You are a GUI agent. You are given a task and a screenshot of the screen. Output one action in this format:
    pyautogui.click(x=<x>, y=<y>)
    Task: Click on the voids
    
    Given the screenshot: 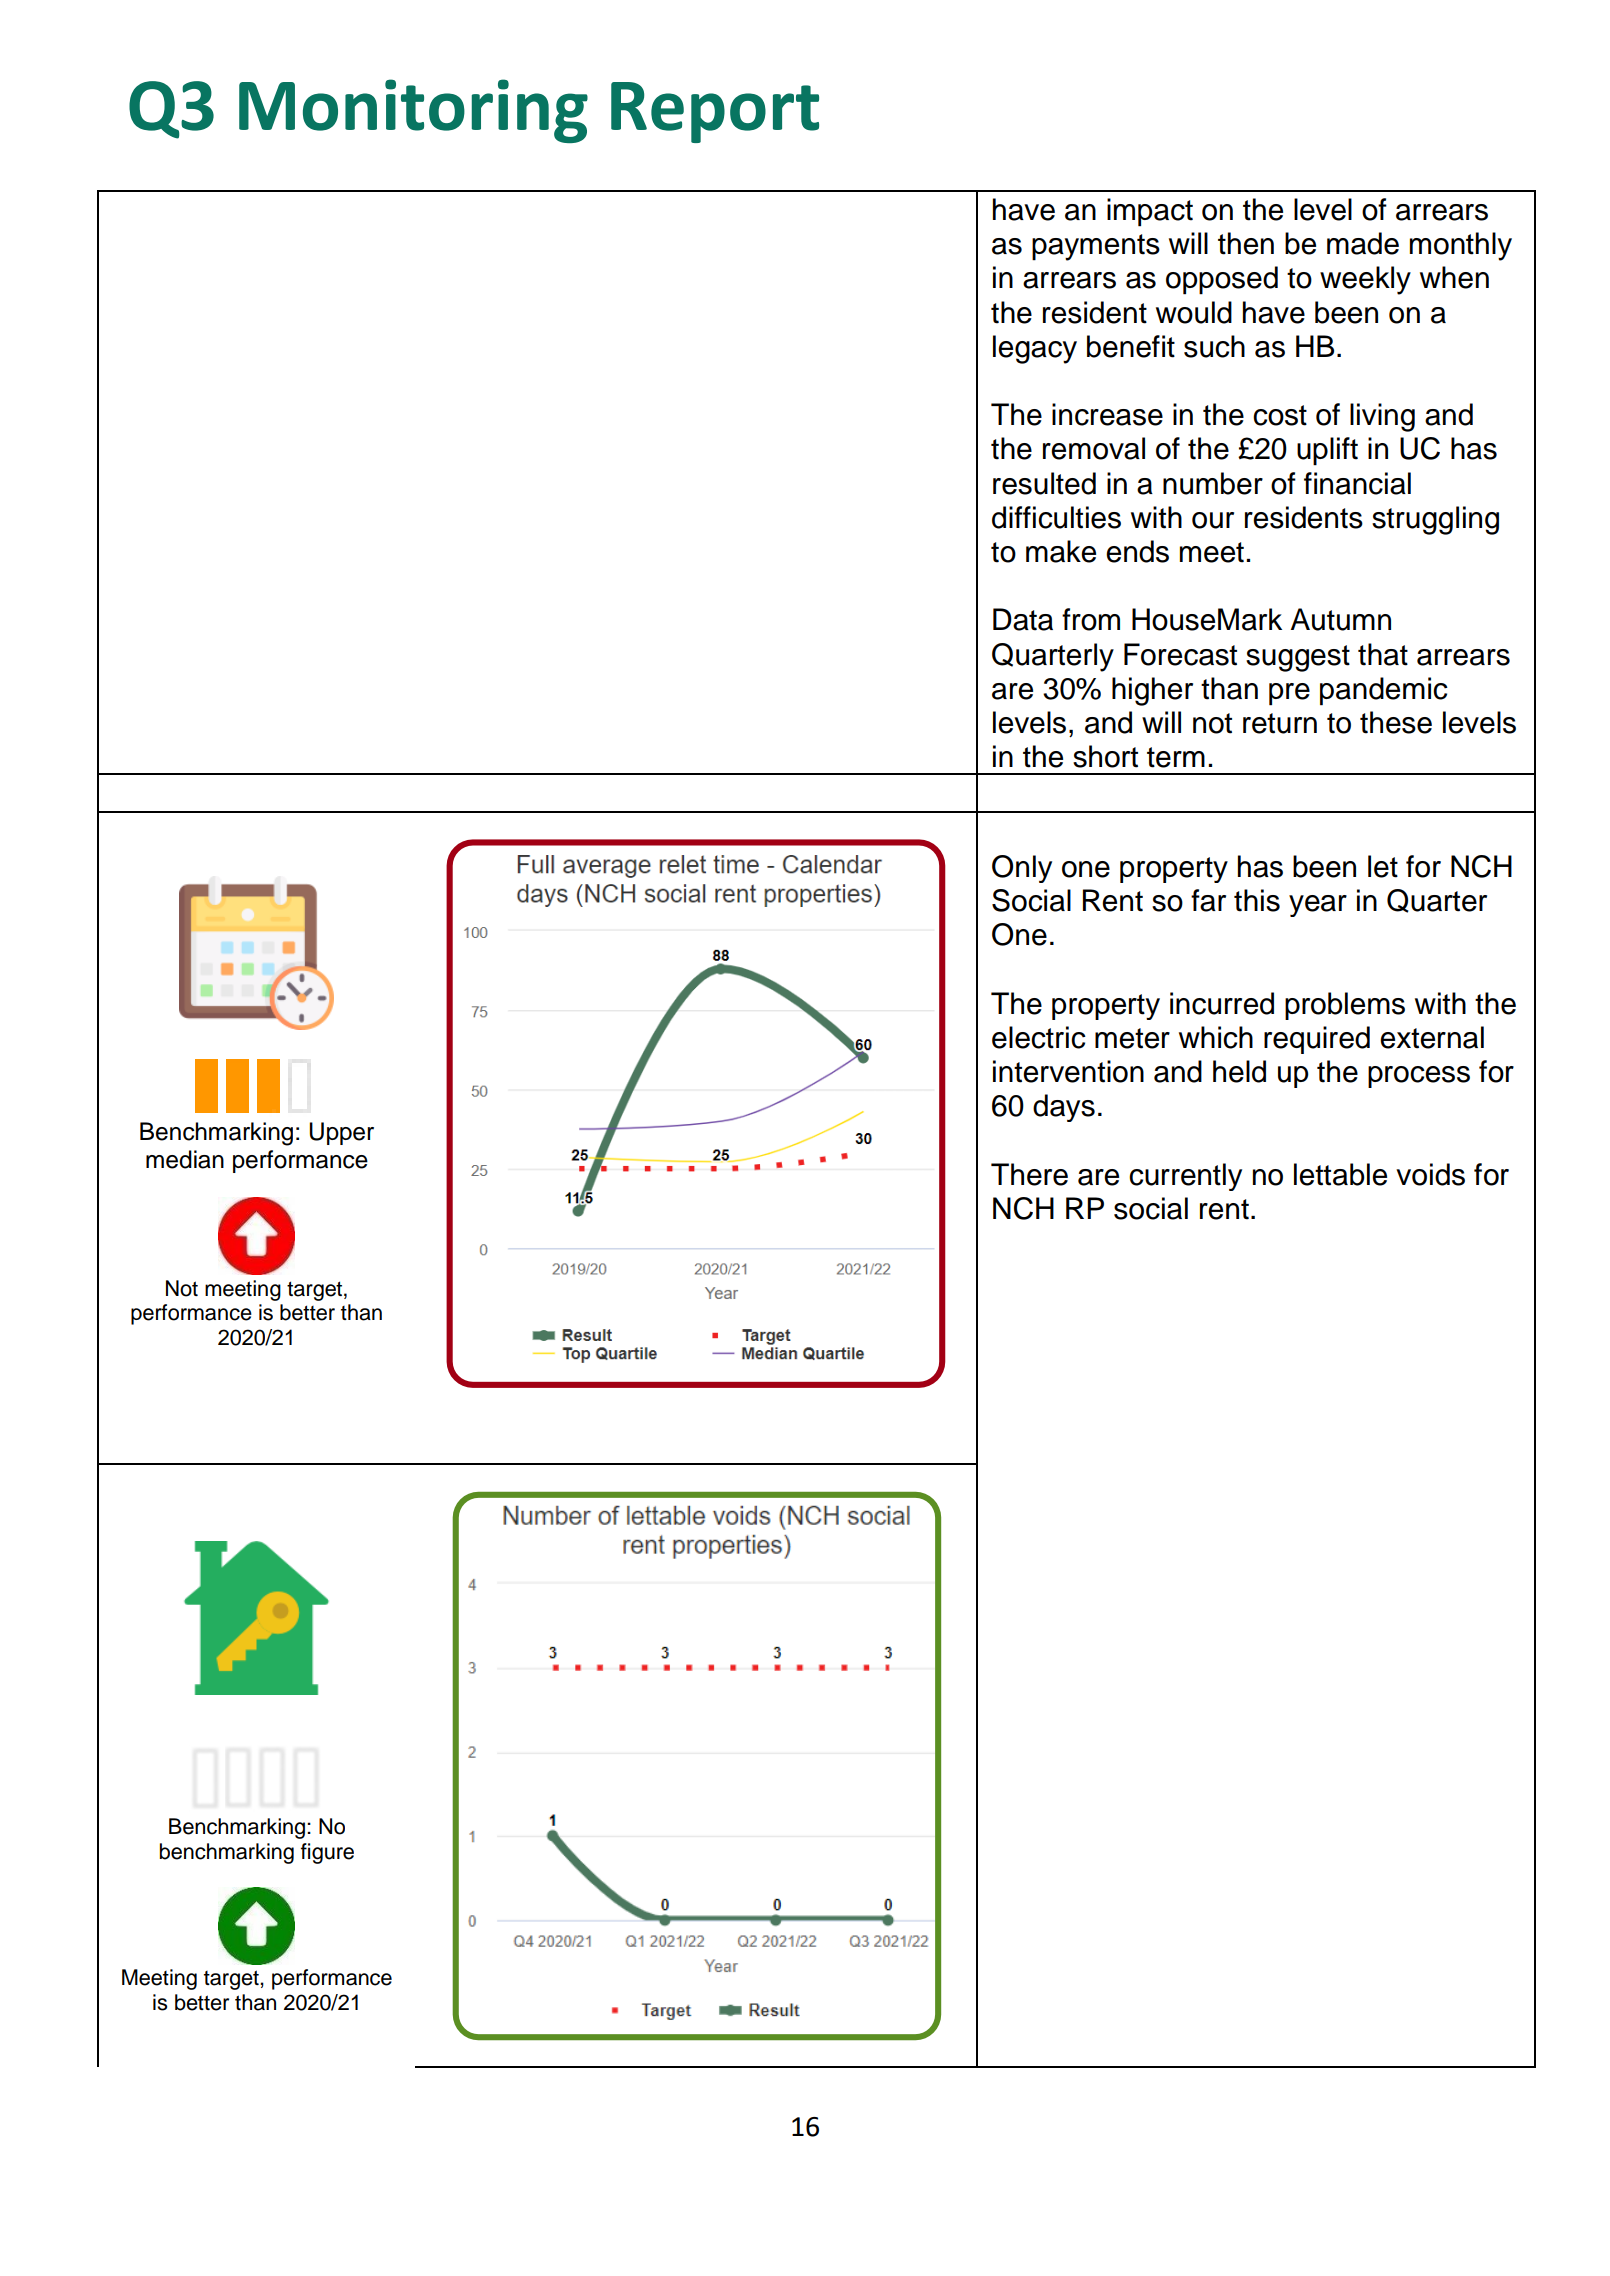 What is the action you would take?
    pyautogui.click(x=1430, y=1174)
